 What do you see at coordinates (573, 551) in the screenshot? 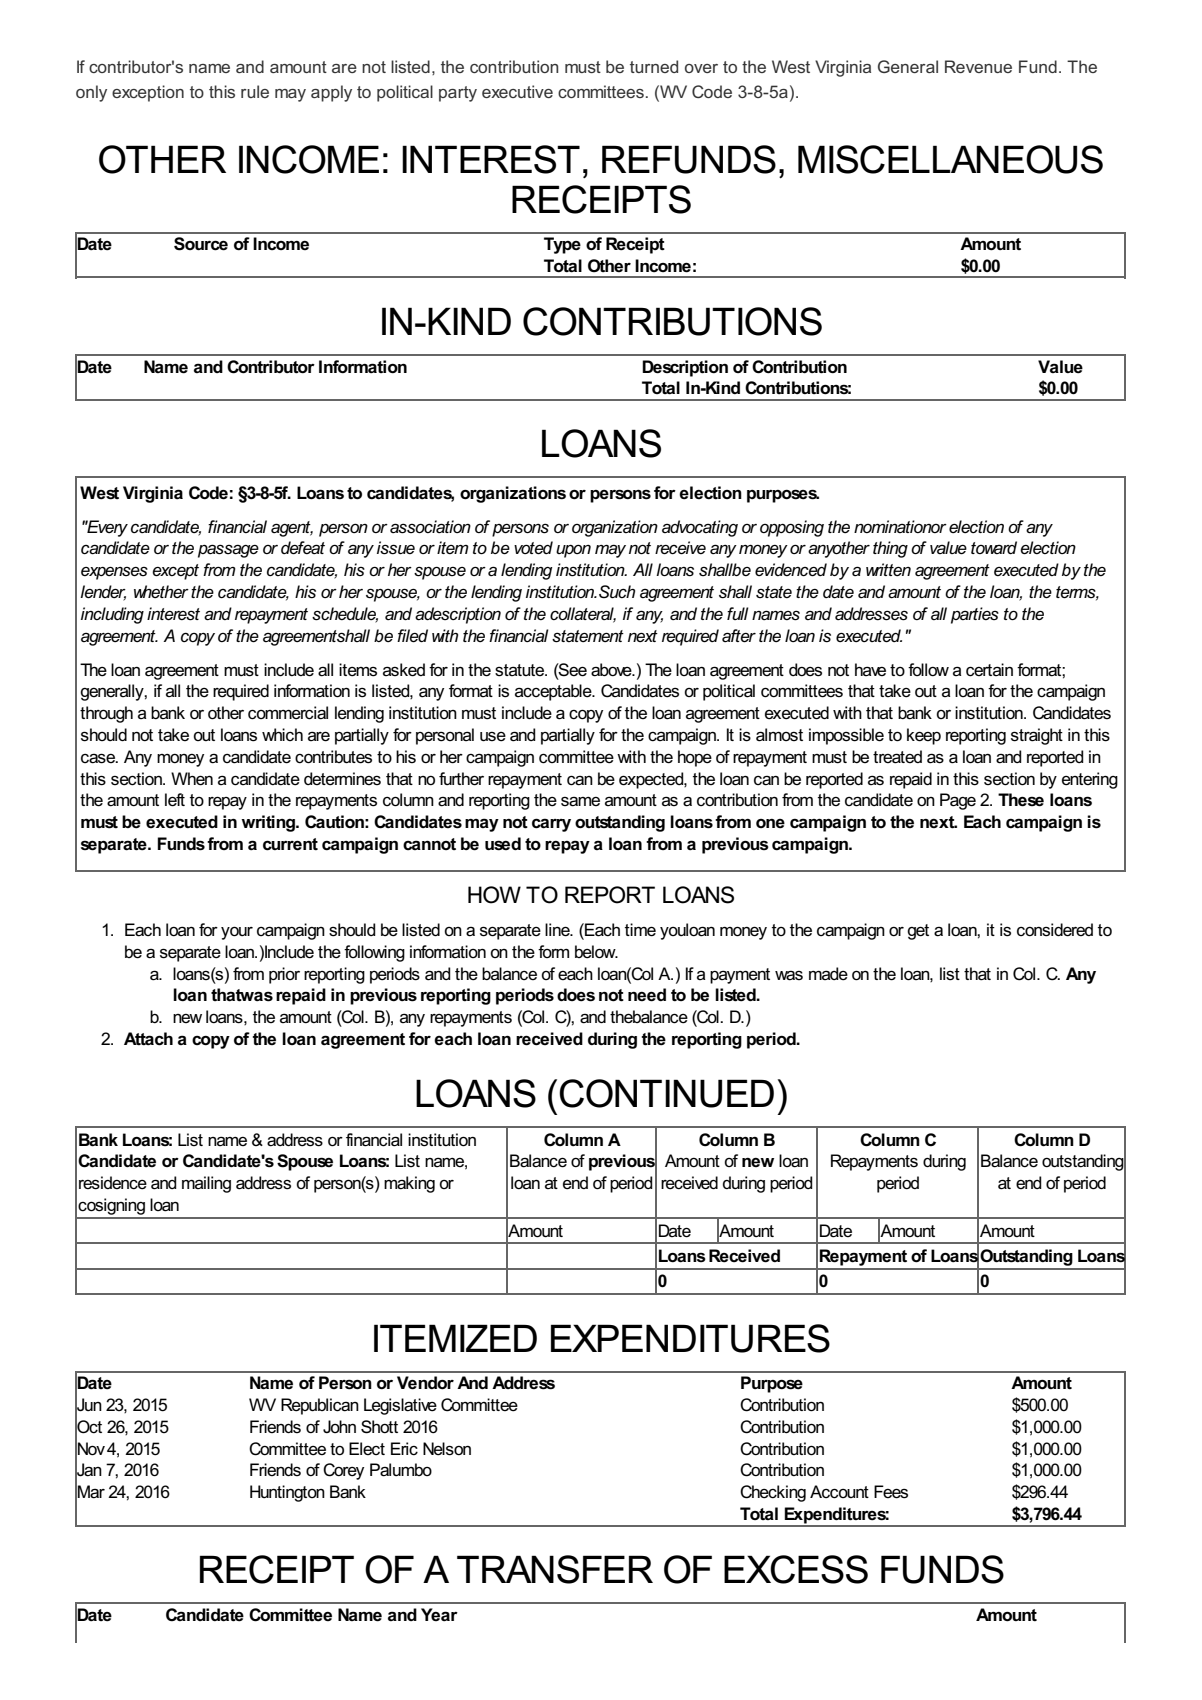
I see `upon` at bounding box center [573, 551].
